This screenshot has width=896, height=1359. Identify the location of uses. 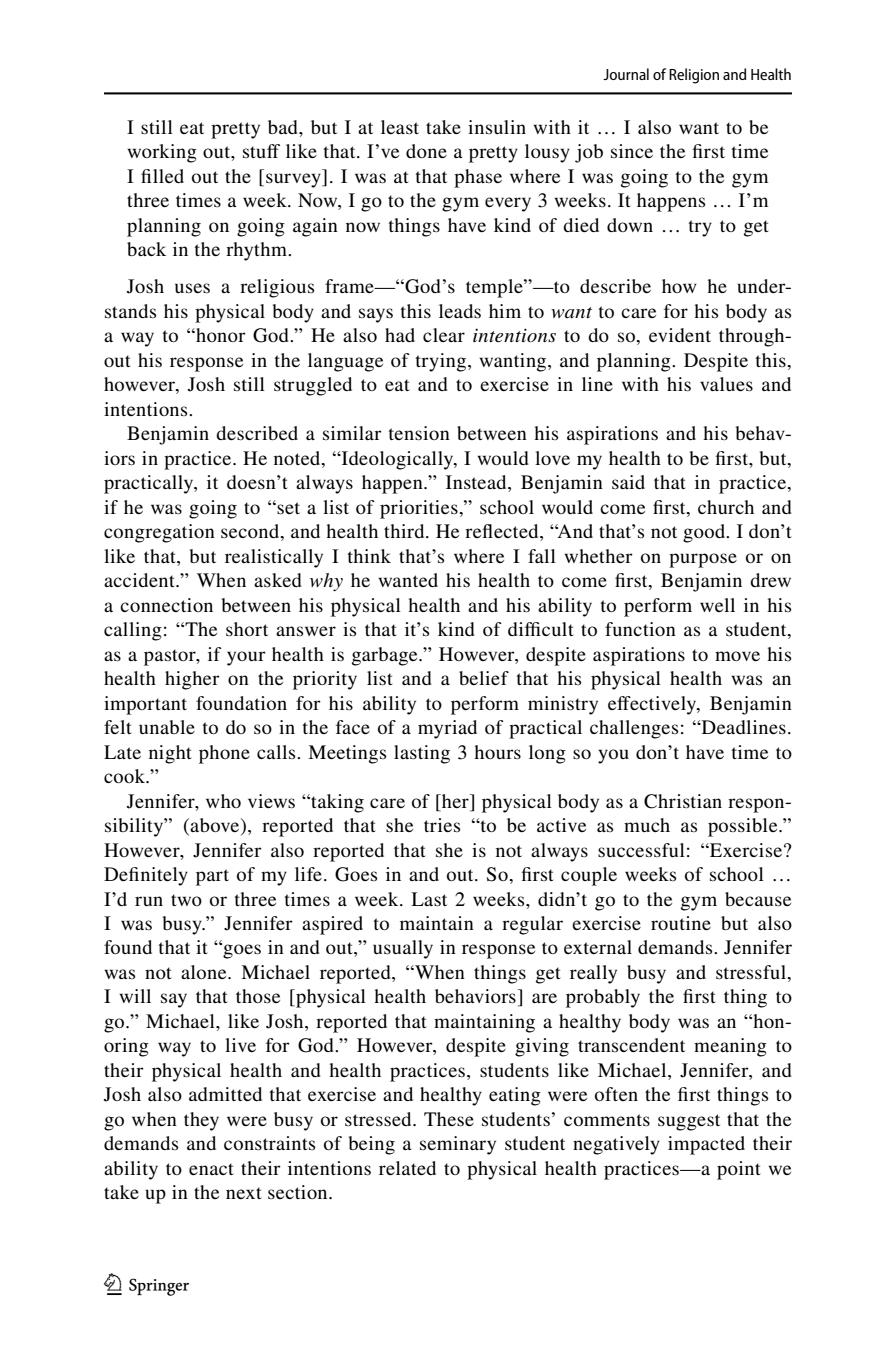
(192, 288).
